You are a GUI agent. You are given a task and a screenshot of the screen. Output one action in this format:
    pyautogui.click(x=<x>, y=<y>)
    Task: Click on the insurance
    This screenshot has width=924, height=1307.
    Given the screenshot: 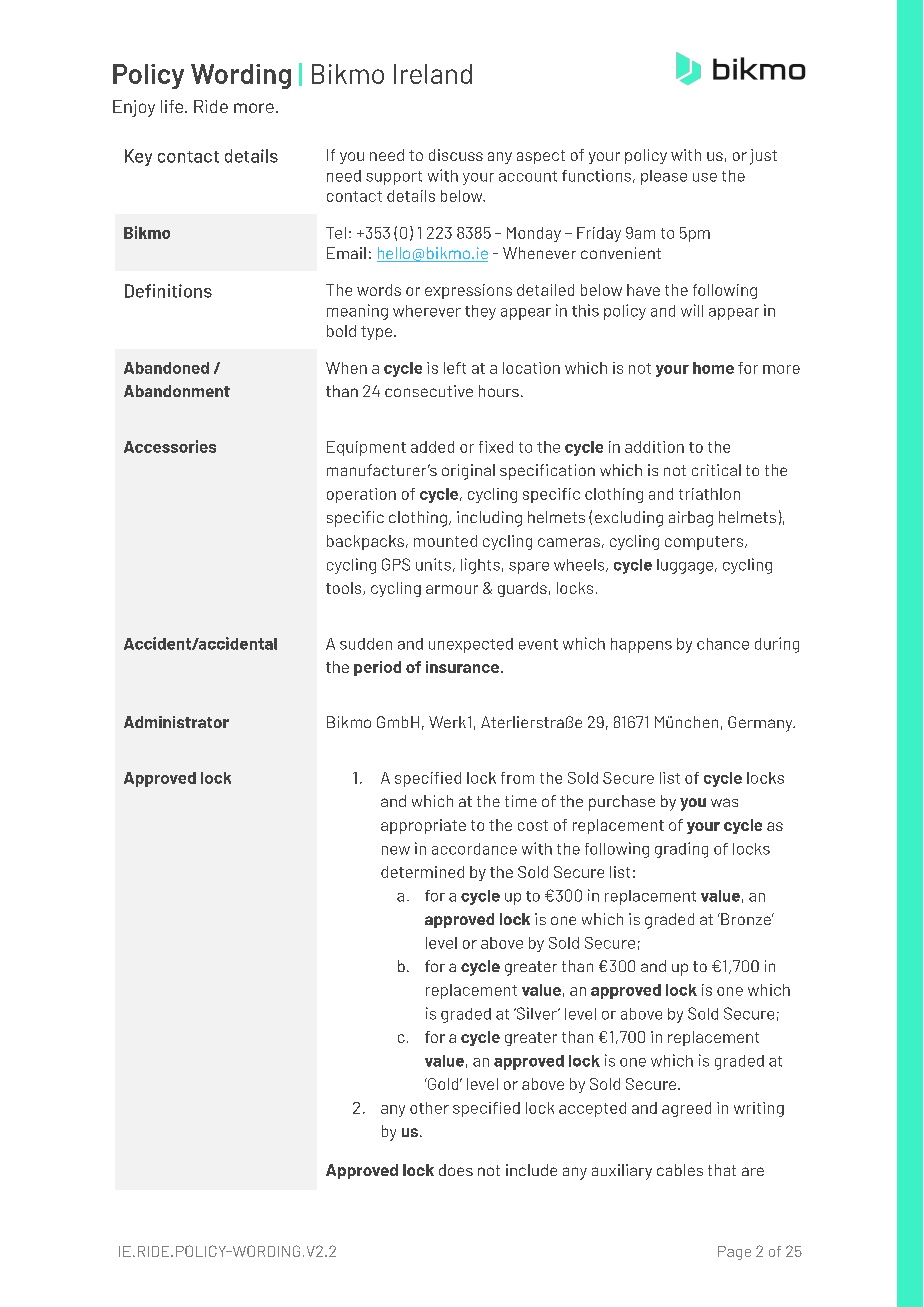 What is the action you would take?
    pyautogui.click(x=462, y=667)
